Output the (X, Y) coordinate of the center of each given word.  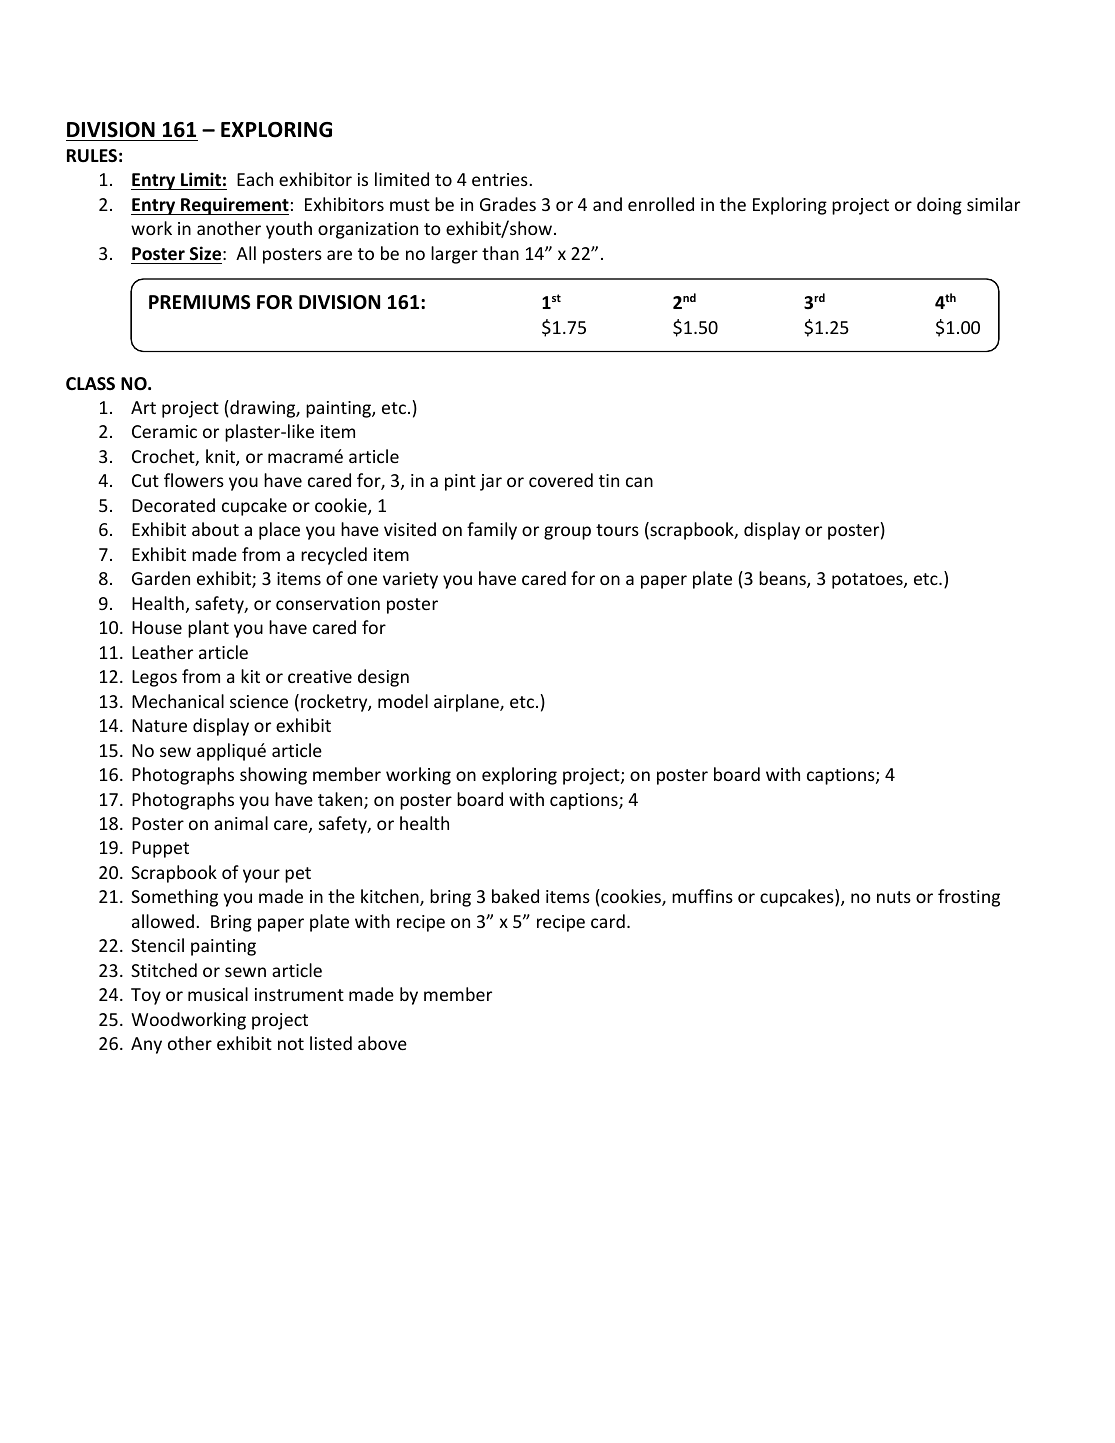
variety (410, 580)
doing (939, 206)
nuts (894, 897)
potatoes (868, 581)
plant (208, 629)
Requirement (234, 206)
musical (218, 994)
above (382, 1043)
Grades (508, 204)
